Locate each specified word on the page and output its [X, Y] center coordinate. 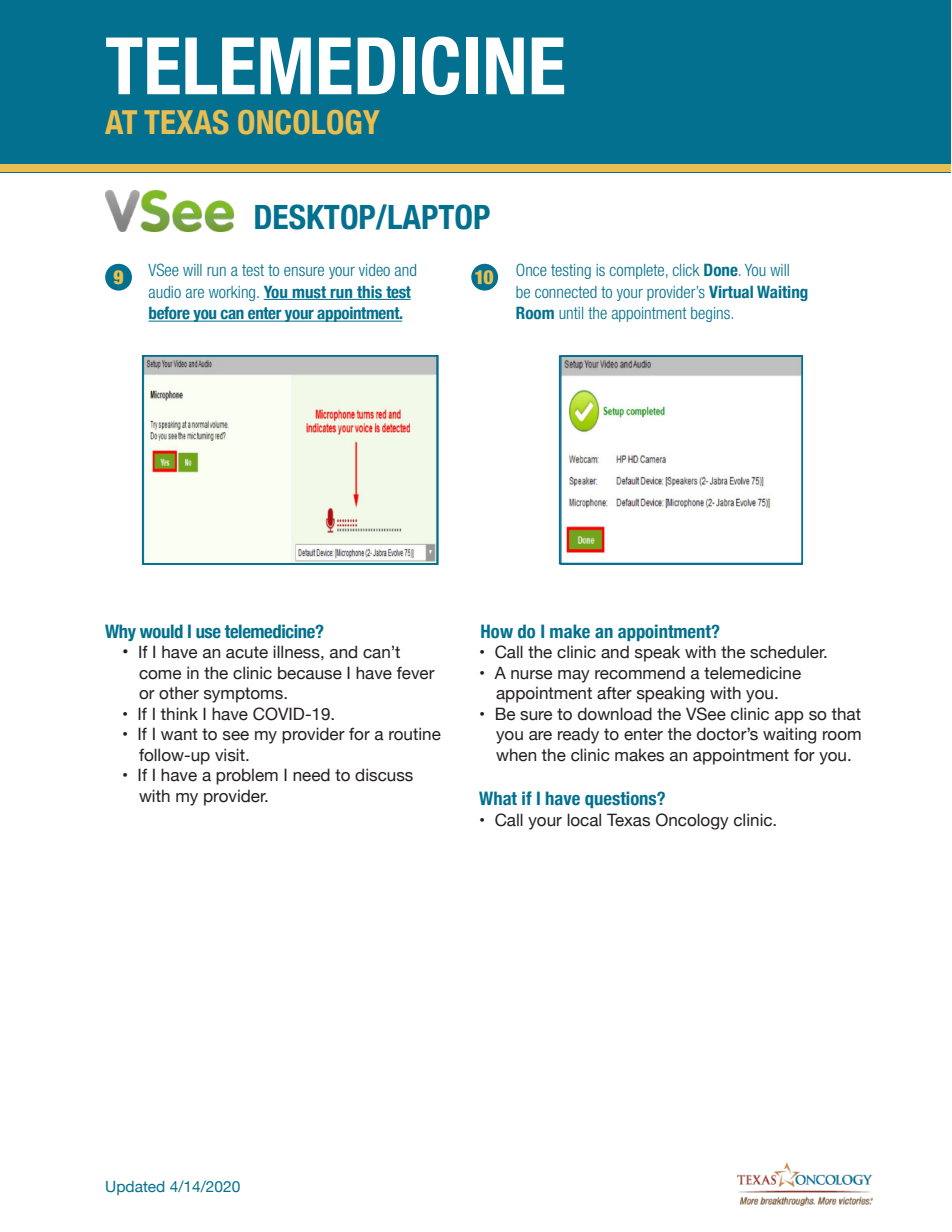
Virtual [731, 291]
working [233, 293]
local [584, 820]
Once [531, 269]
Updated [135, 1188]
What [498, 798]
